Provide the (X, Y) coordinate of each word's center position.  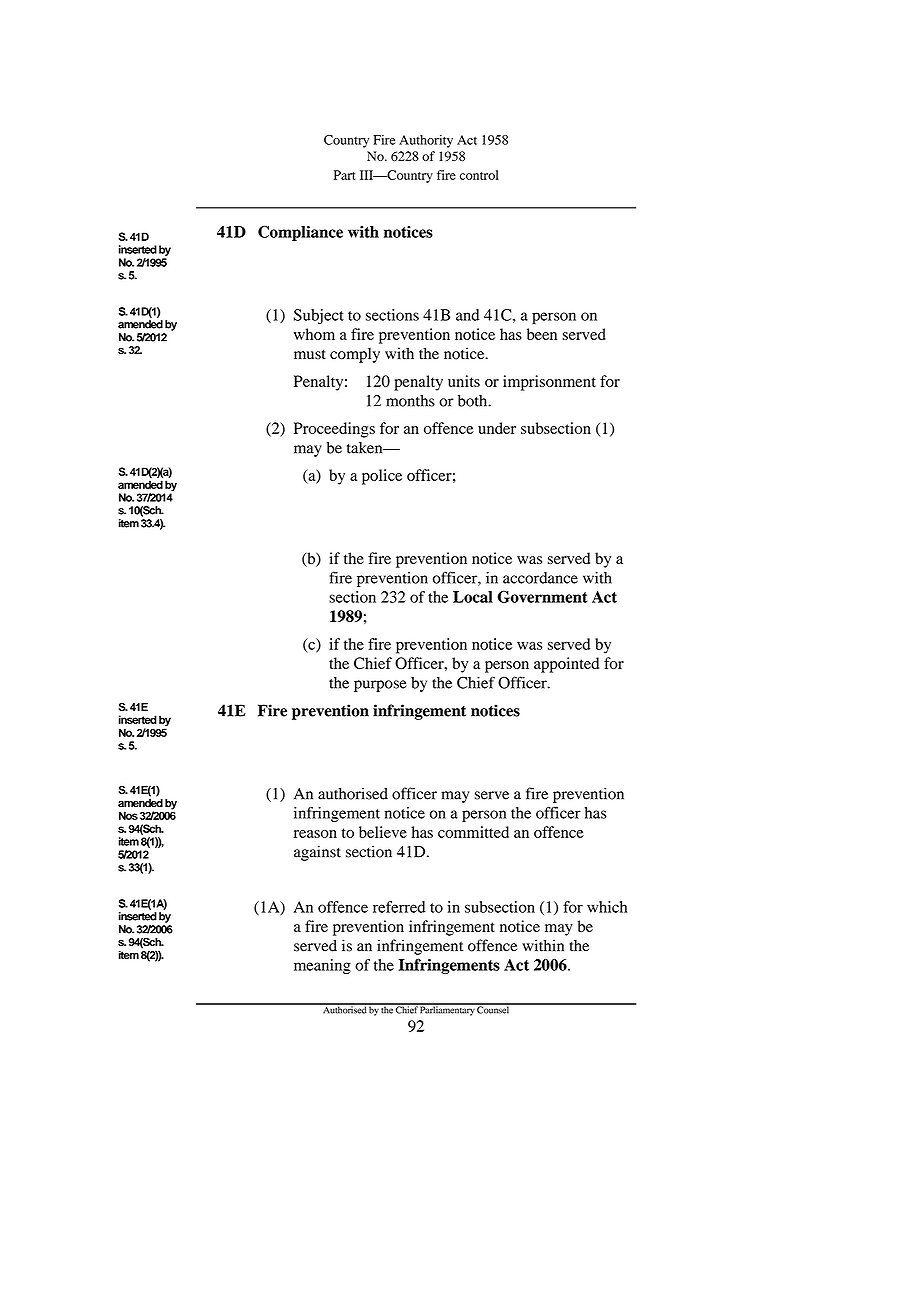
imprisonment (549, 383)
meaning (322, 966)
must (310, 354)
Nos (128, 815)
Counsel (494, 1009)
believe (383, 832)
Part (345, 175)
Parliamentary (447, 1010)
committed (473, 832)
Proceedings (334, 430)
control (479, 175)
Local (473, 597)
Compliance (300, 233)
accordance (540, 578)
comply (355, 355)
